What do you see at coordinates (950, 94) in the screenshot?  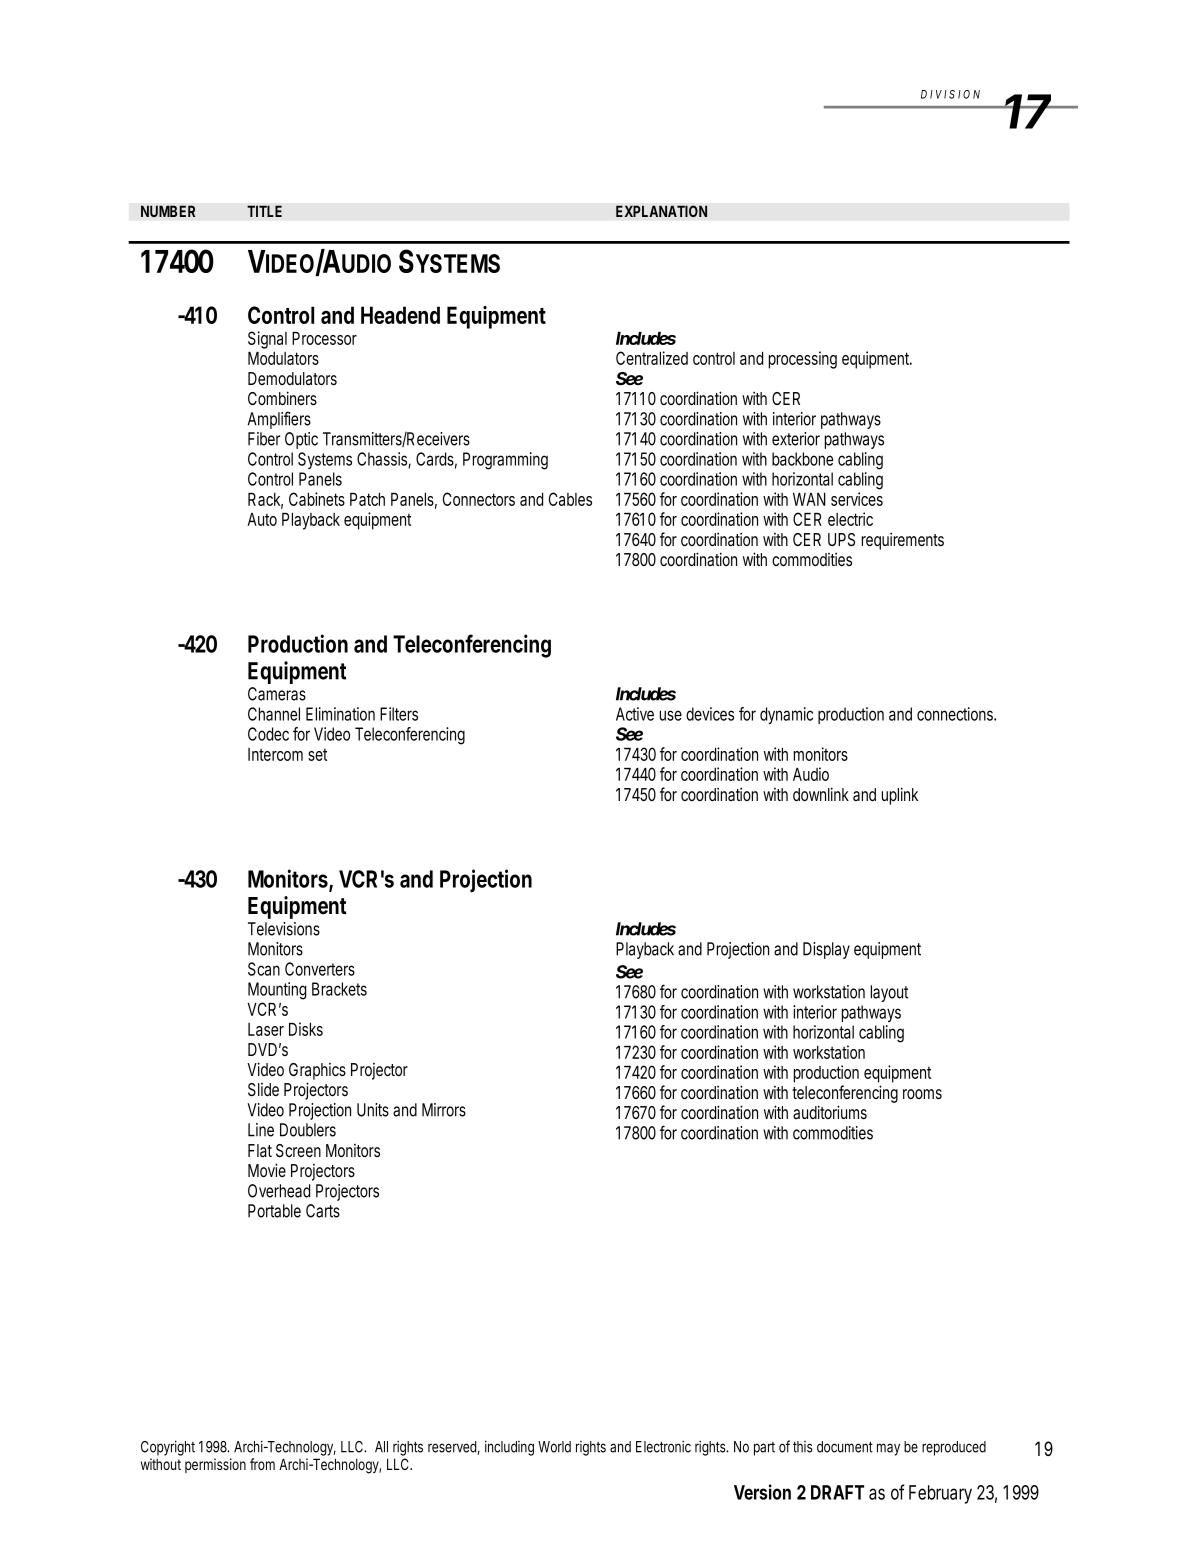 I see `DIVISION` at bounding box center [950, 94].
